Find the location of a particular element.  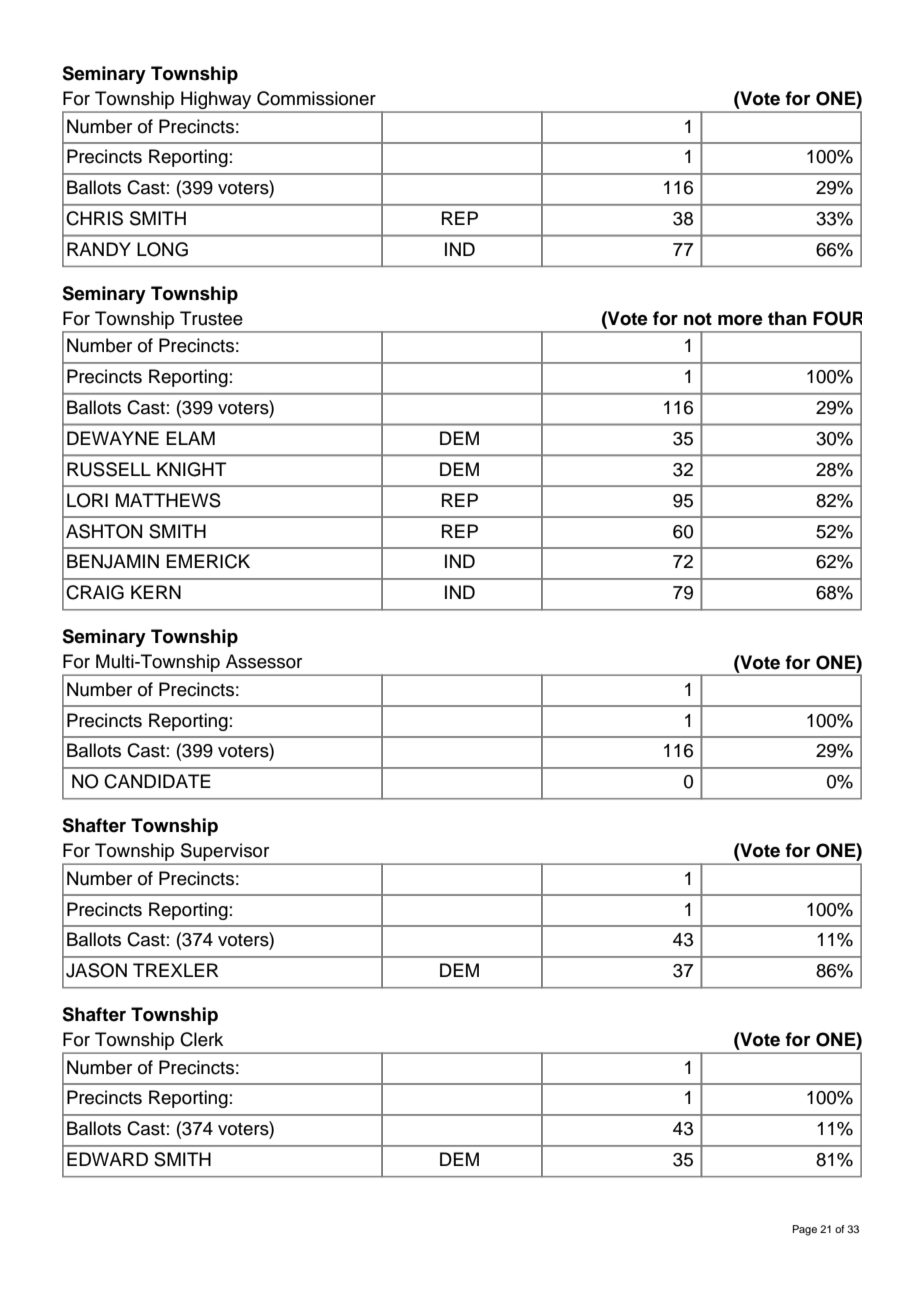

Assessor is located at coordinates (264, 661).
